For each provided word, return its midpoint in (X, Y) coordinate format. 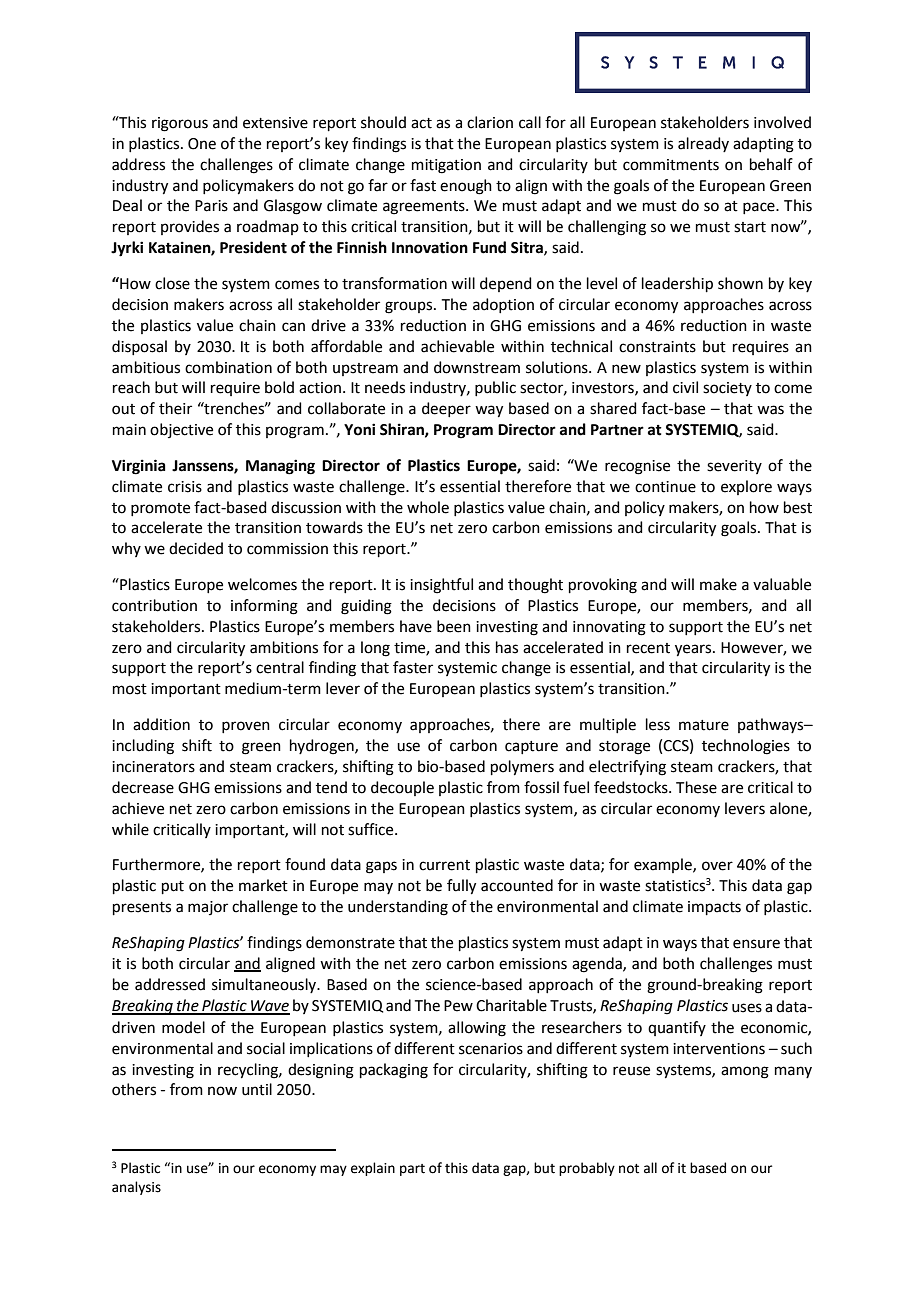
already (703, 144)
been (454, 626)
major (208, 908)
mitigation (446, 166)
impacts (714, 908)
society (727, 389)
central (280, 667)
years (694, 650)
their (175, 408)
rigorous (180, 124)
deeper (446, 409)
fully (461, 887)
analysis (136, 1188)
